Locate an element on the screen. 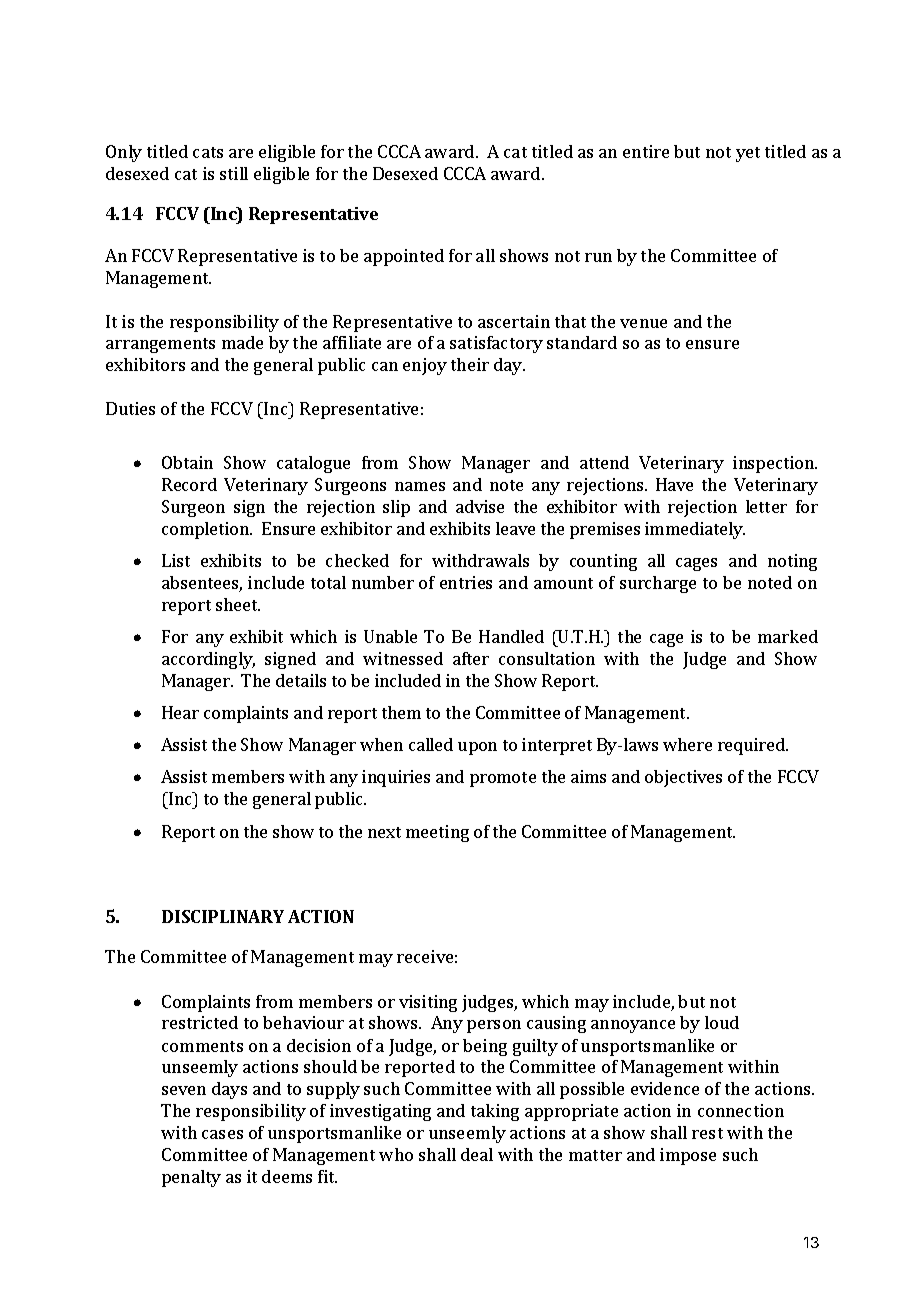 The image size is (924, 1307). deal is located at coordinates (477, 1154).
